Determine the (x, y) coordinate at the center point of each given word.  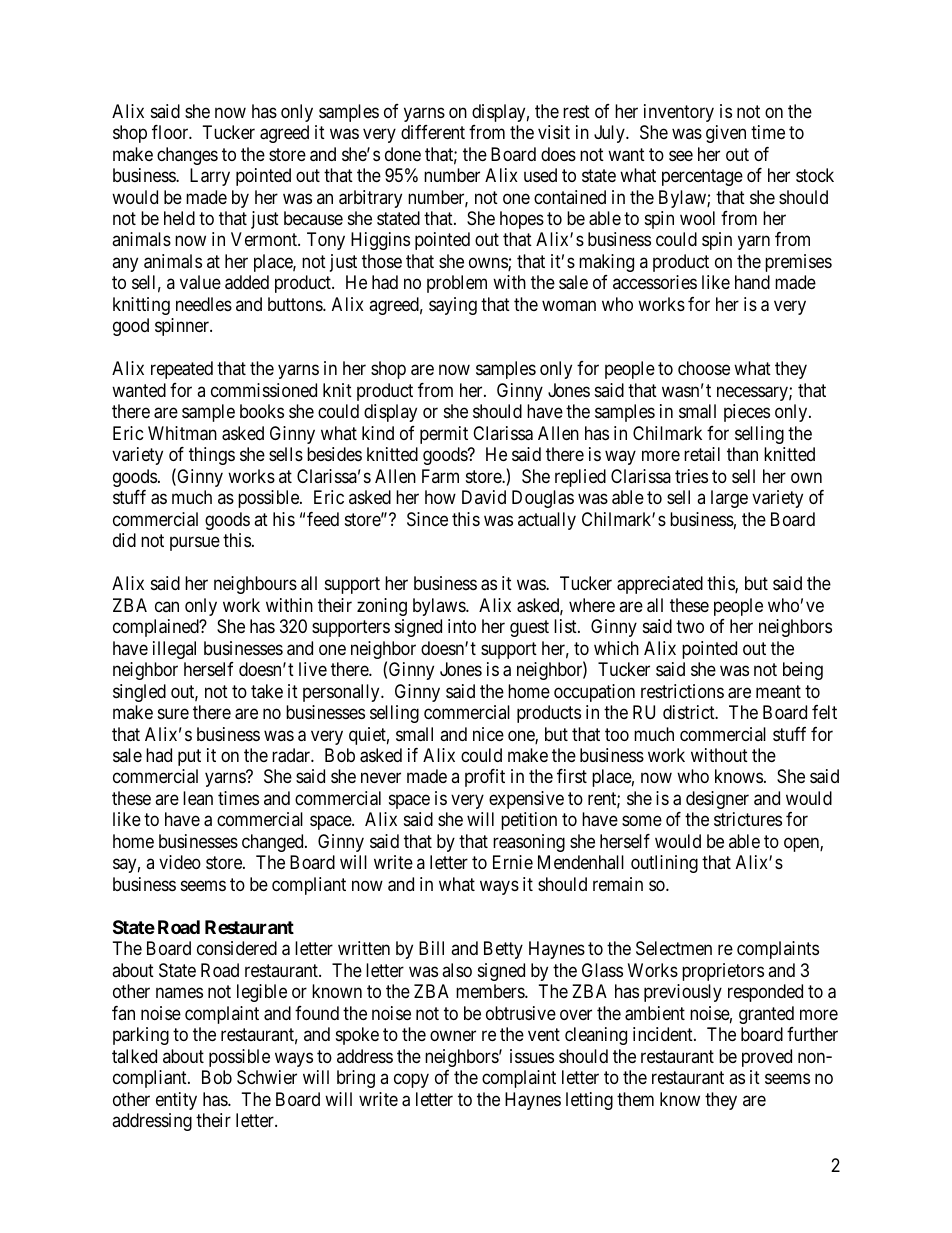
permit (444, 435)
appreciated (660, 585)
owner (453, 1036)
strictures (748, 819)
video (180, 862)
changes (187, 156)
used (540, 175)
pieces (747, 413)
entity (176, 1101)
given (726, 134)
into (462, 626)
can (167, 606)
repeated (182, 370)
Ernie (513, 862)
